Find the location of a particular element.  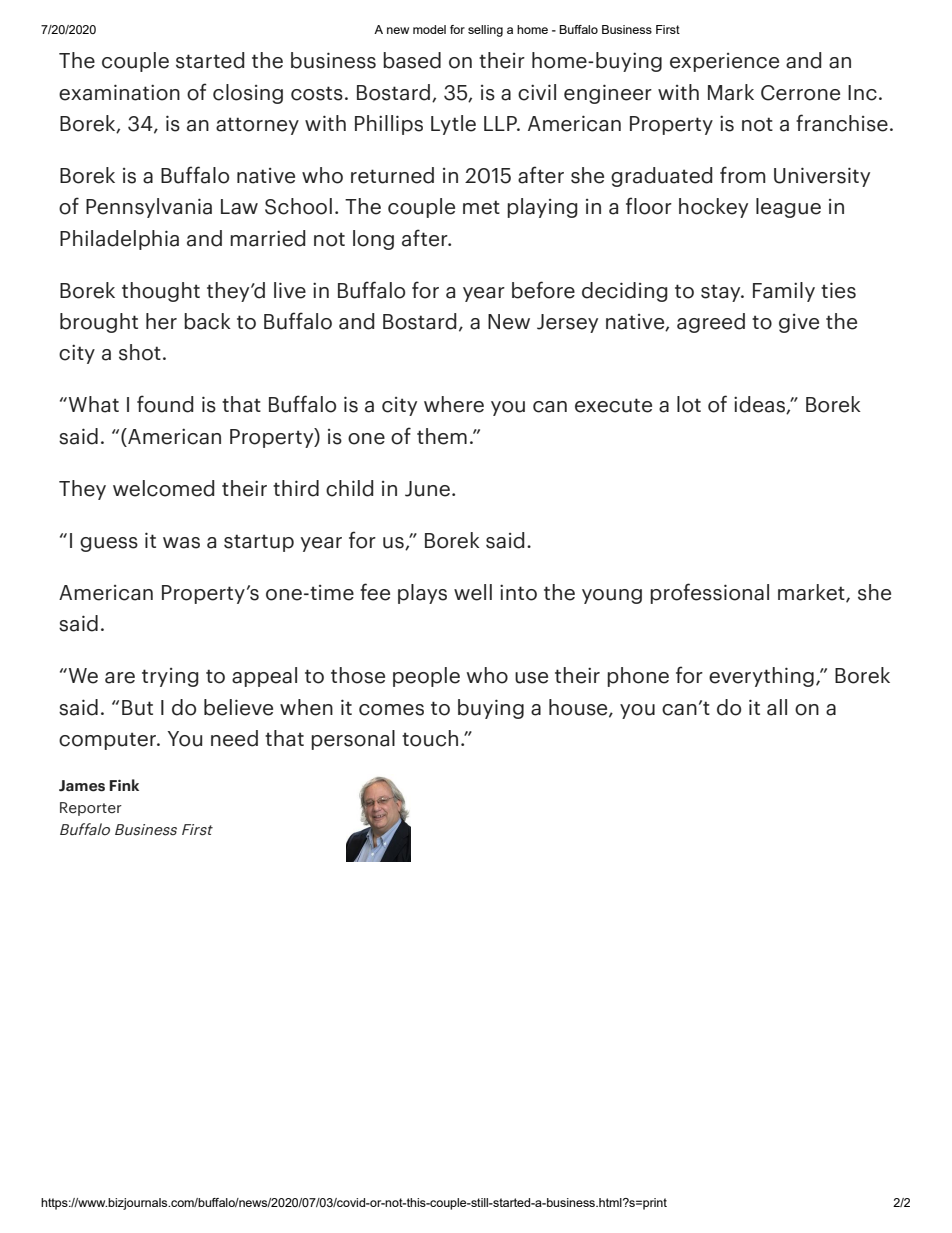

before is located at coordinates (543, 290).
